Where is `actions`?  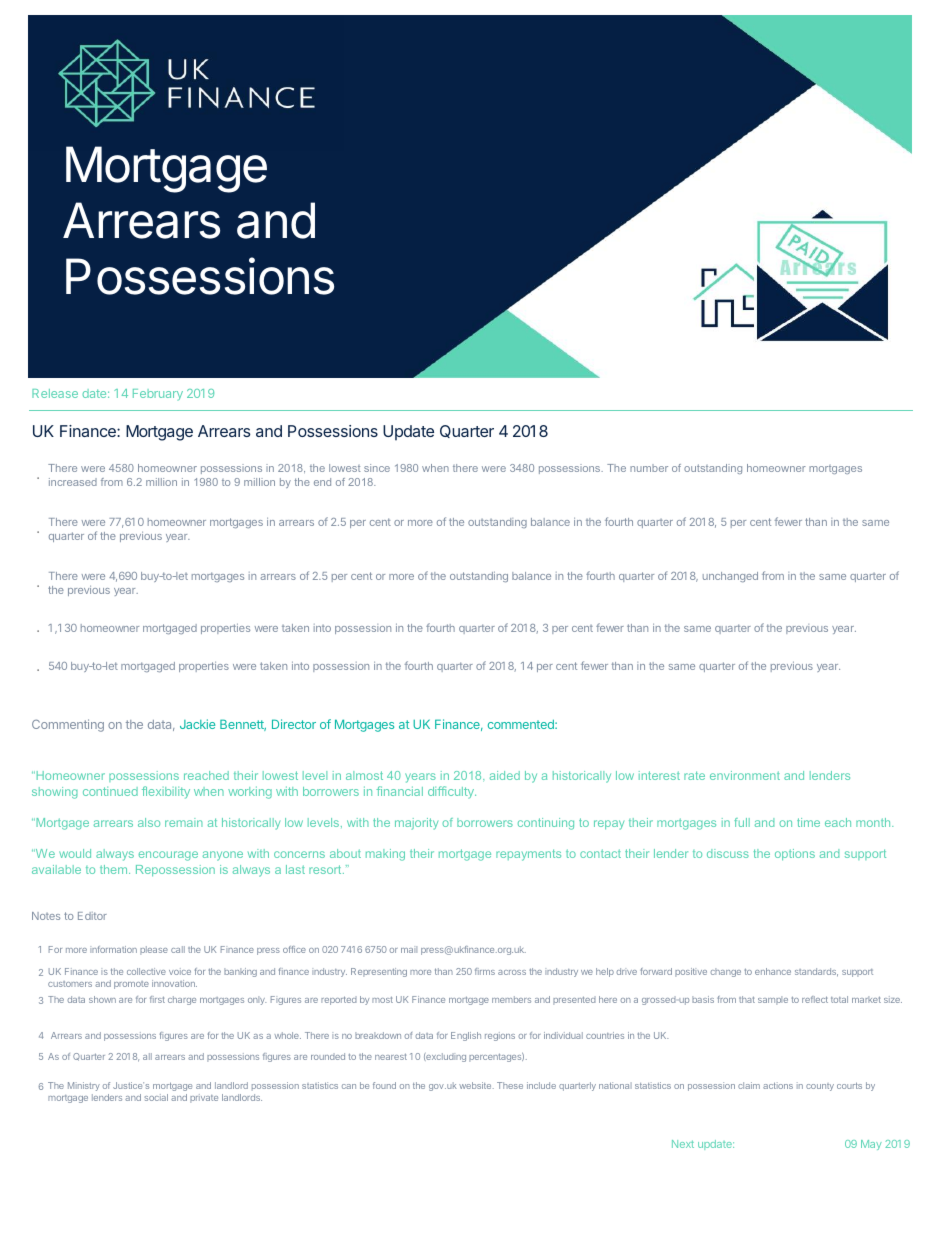 actions is located at coordinates (778, 1085).
